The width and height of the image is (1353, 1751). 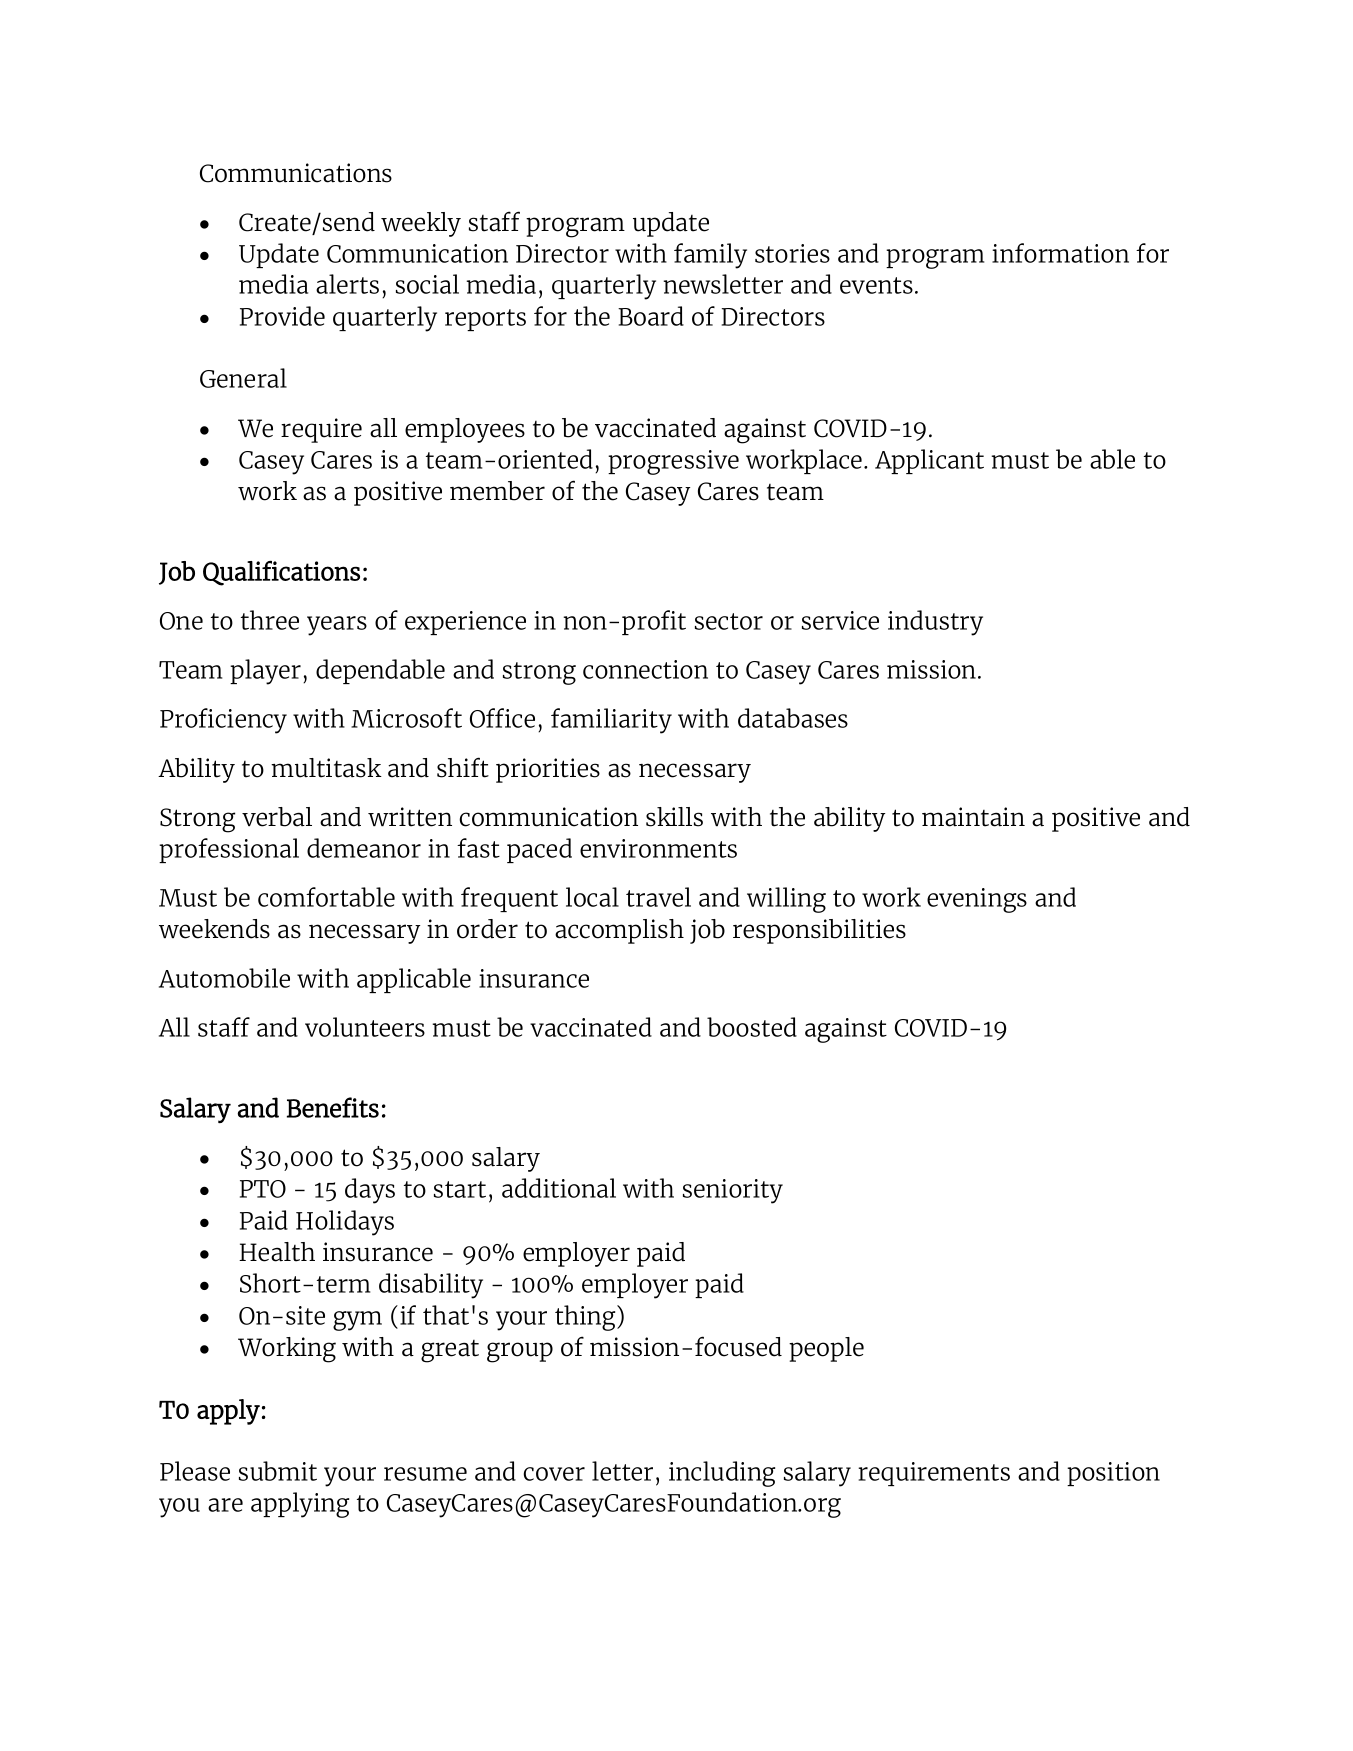 What do you see at coordinates (347, 284) in the image?
I see `alerts` at bounding box center [347, 284].
